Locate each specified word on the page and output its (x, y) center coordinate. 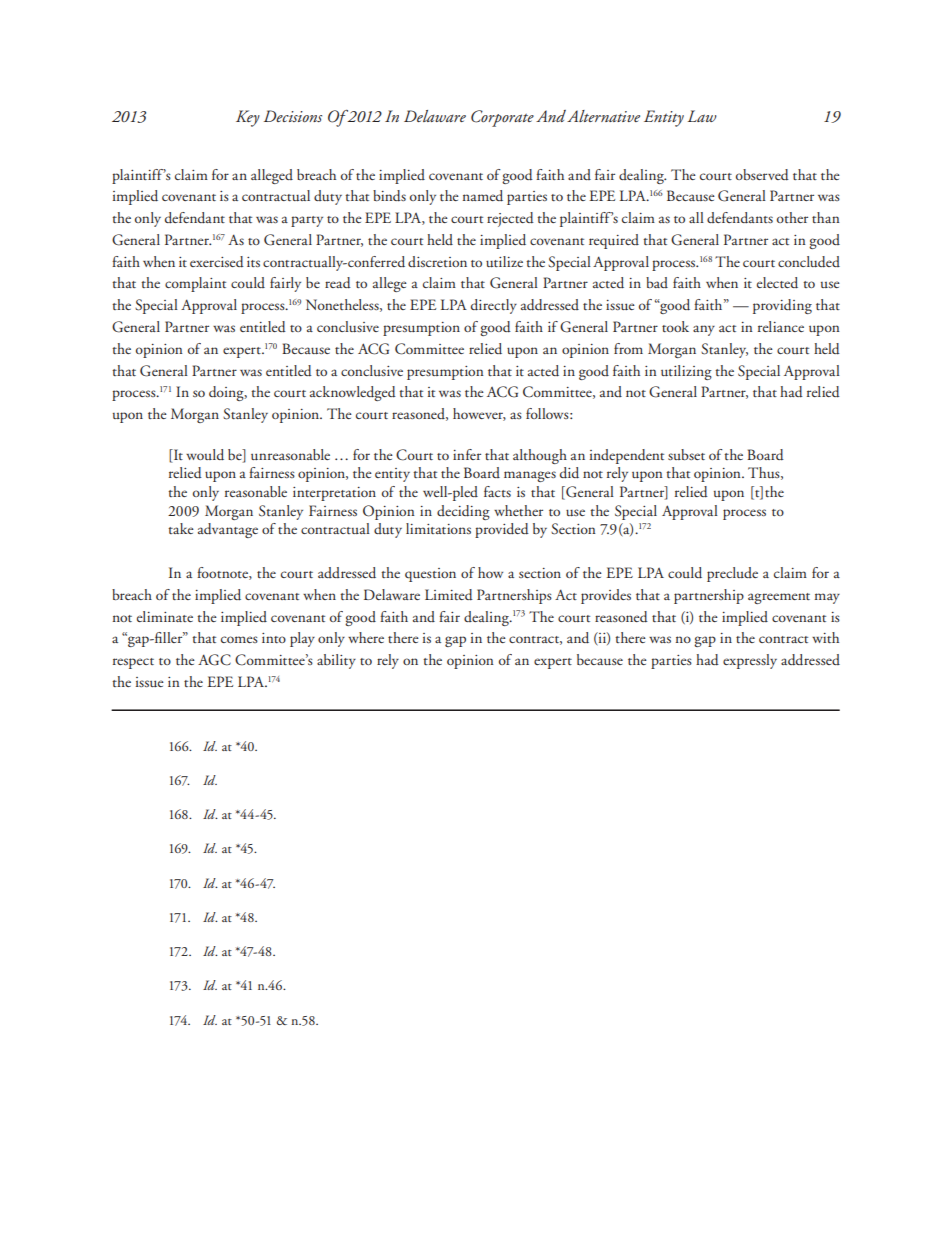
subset (686, 454)
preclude (732, 574)
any (704, 330)
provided (502, 530)
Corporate (502, 118)
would (205, 455)
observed (762, 175)
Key (248, 118)
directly (494, 306)
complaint (195, 284)
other (792, 217)
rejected (510, 219)
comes (239, 639)
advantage (228, 530)
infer (467, 454)
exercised (217, 262)
